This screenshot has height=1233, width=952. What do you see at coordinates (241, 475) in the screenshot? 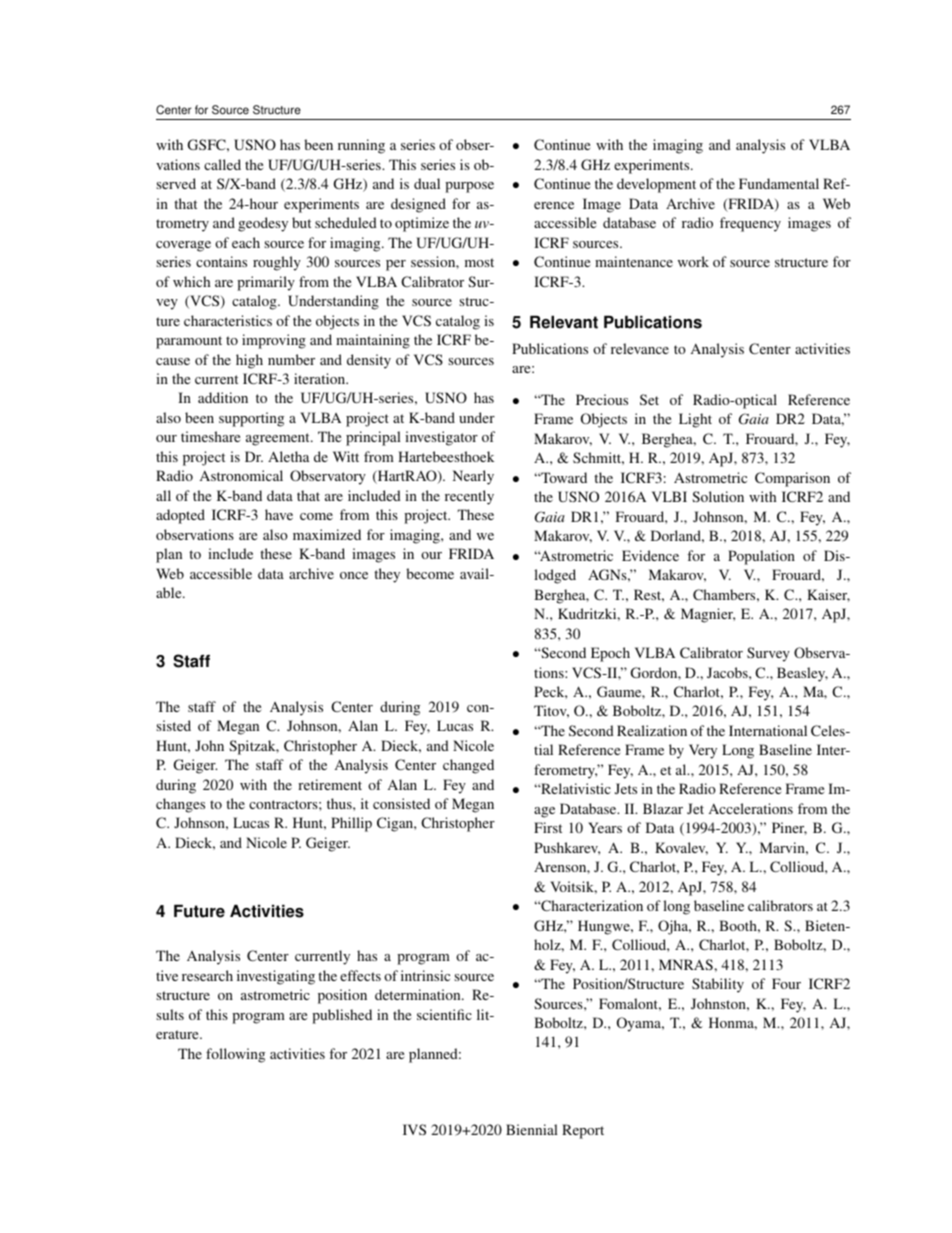
I see `Astronomical` at bounding box center [241, 475].
